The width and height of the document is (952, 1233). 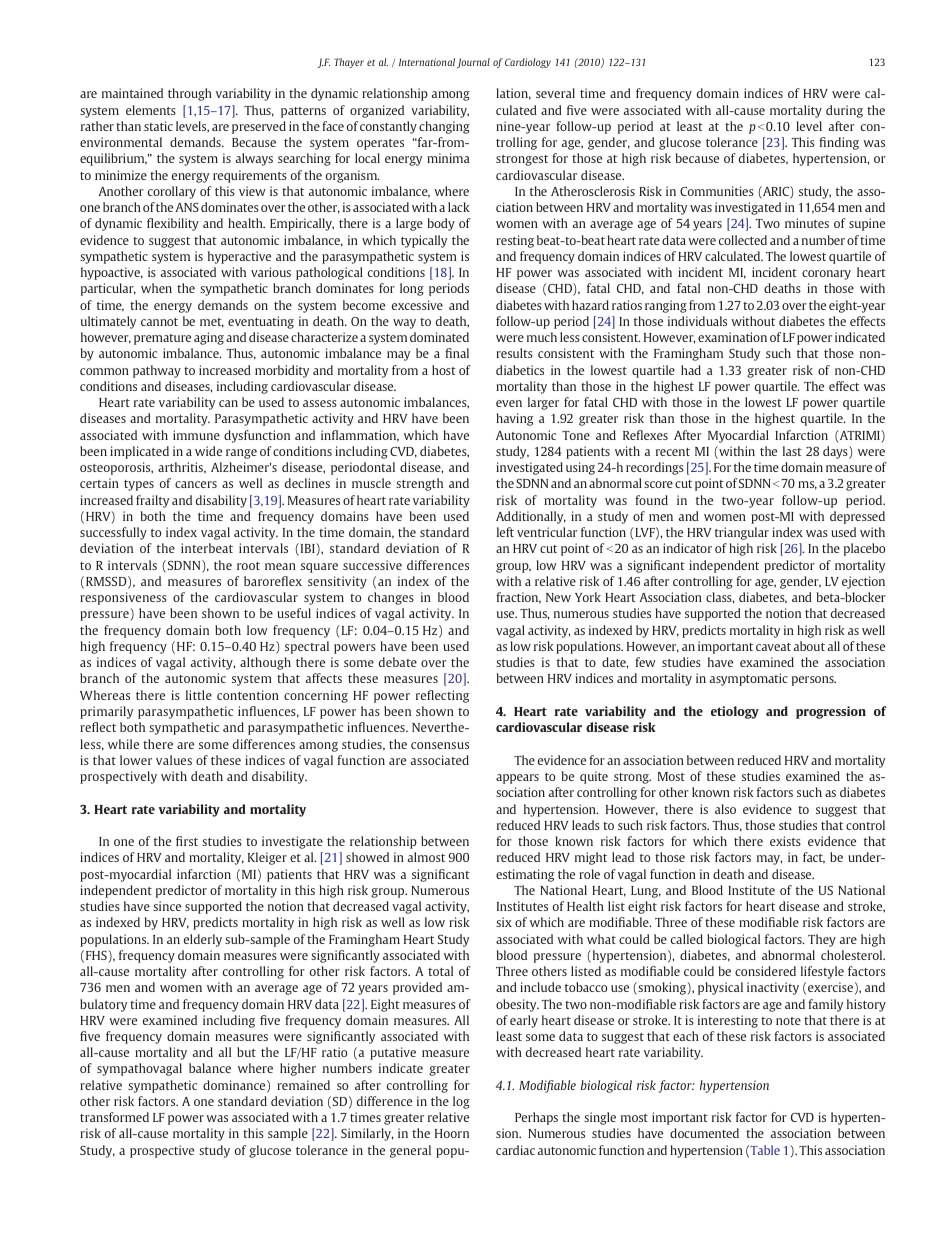 What do you see at coordinates (473, 63) in the document?
I see `Journal` at bounding box center [473, 63].
